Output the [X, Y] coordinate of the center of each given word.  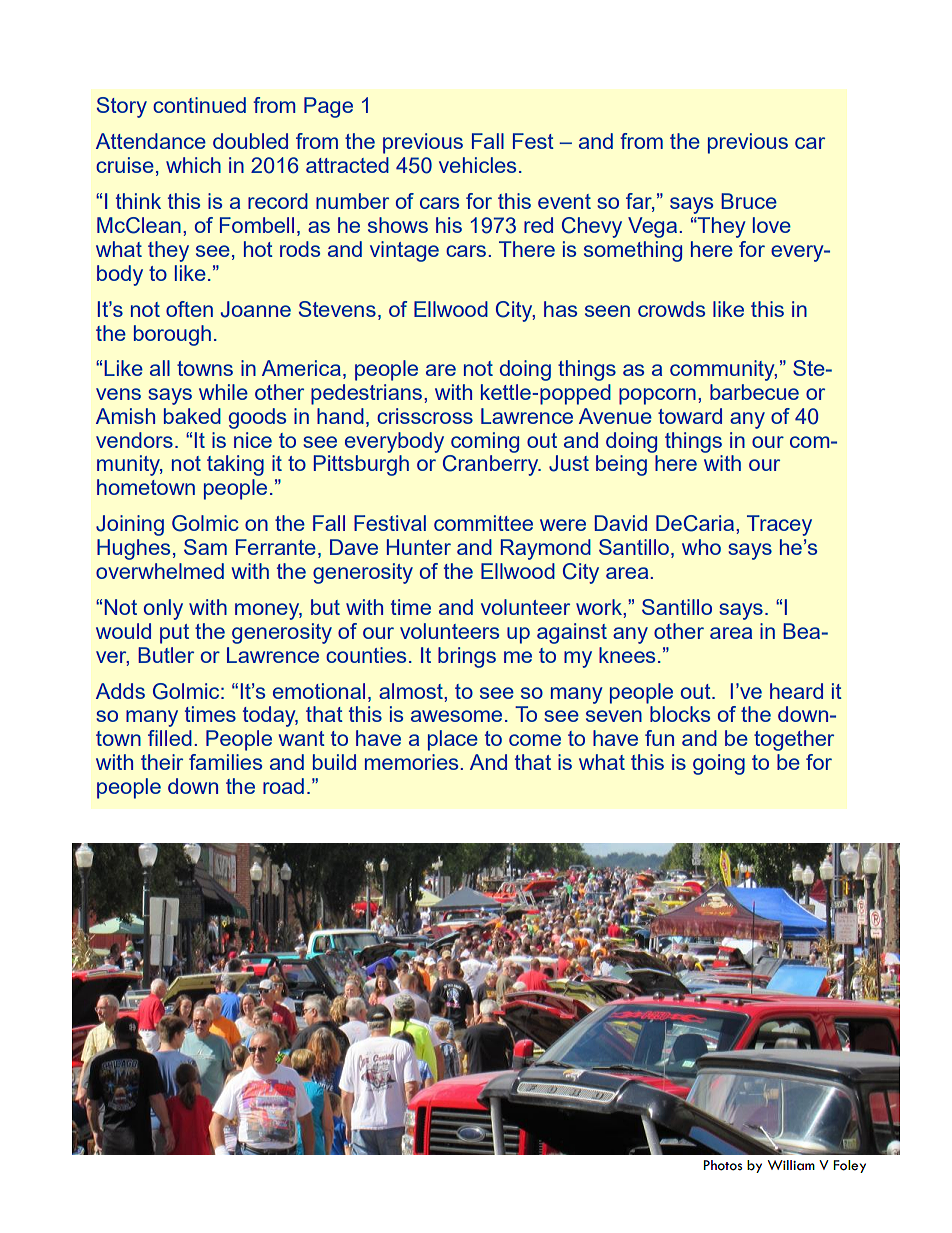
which [193, 165]
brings [467, 657]
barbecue [754, 392]
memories [411, 762]
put [174, 634]
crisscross [425, 416]
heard [796, 691]
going [719, 764]
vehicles [477, 165]
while [223, 392]
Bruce [749, 201]
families [225, 762]
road [283, 786]
